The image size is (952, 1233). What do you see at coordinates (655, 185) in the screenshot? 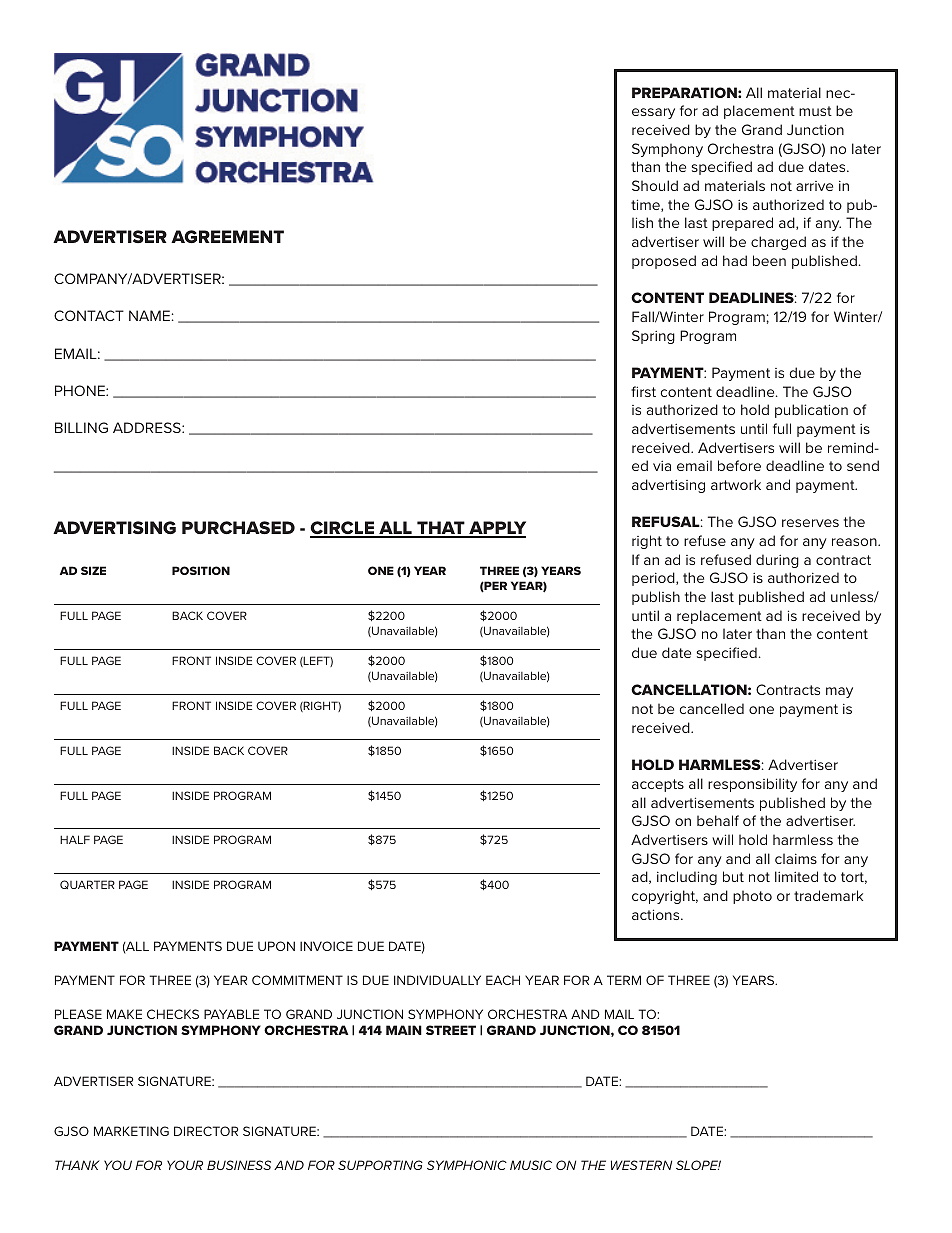
I see `Should` at bounding box center [655, 185].
